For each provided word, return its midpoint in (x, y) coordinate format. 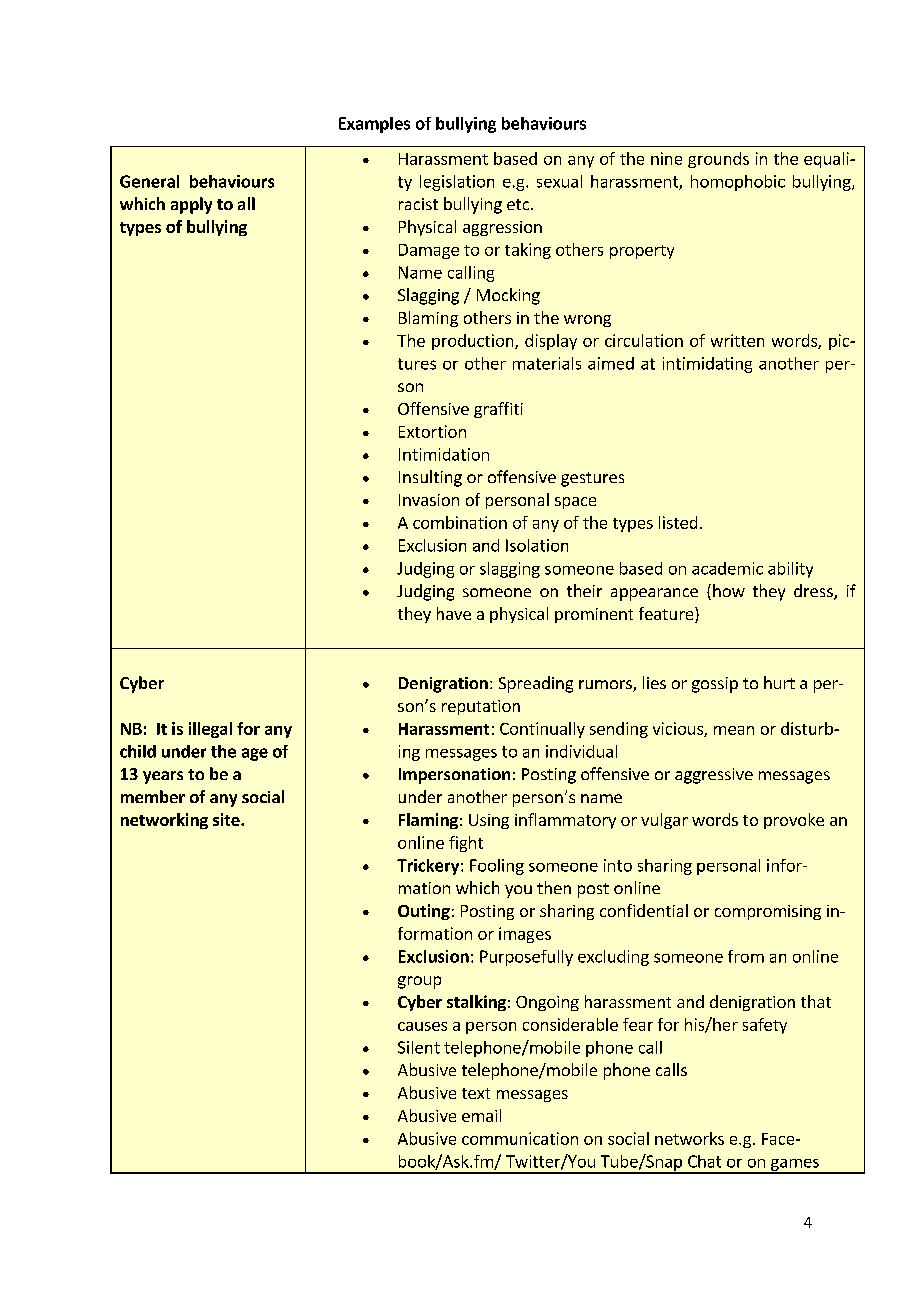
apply (191, 205)
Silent (419, 1047)
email (481, 1115)
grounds (718, 160)
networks (689, 1138)
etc (519, 204)
